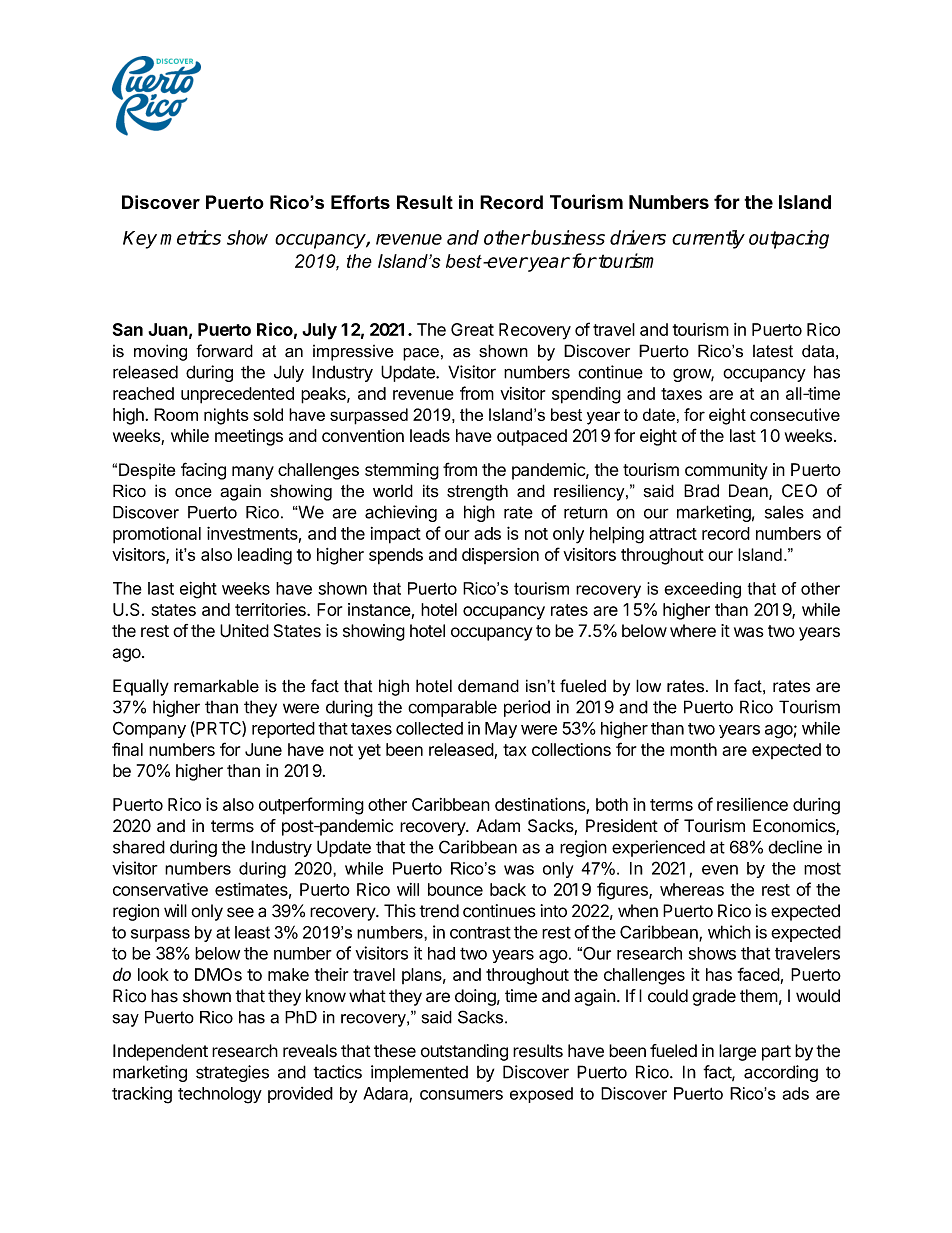 Image resolution: width=952 pixels, height=1233 pixels. I want to click on June, so click(263, 749).
